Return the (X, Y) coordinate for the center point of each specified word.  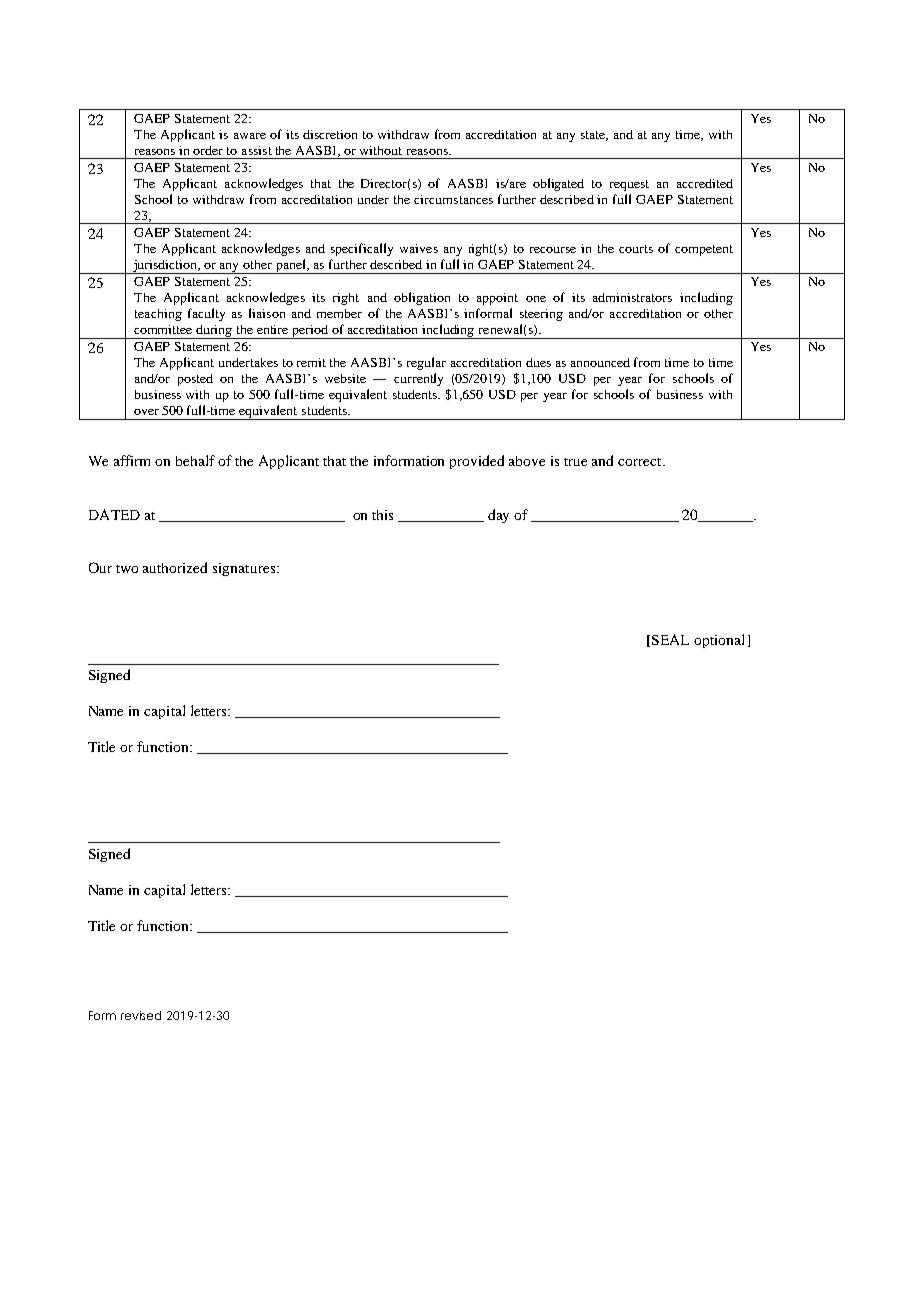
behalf (195, 460)
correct (641, 462)
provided (477, 462)
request (629, 185)
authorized (175, 567)
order (208, 150)
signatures (245, 569)
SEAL (670, 639)
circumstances (453, 199)
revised (141, 1015)
